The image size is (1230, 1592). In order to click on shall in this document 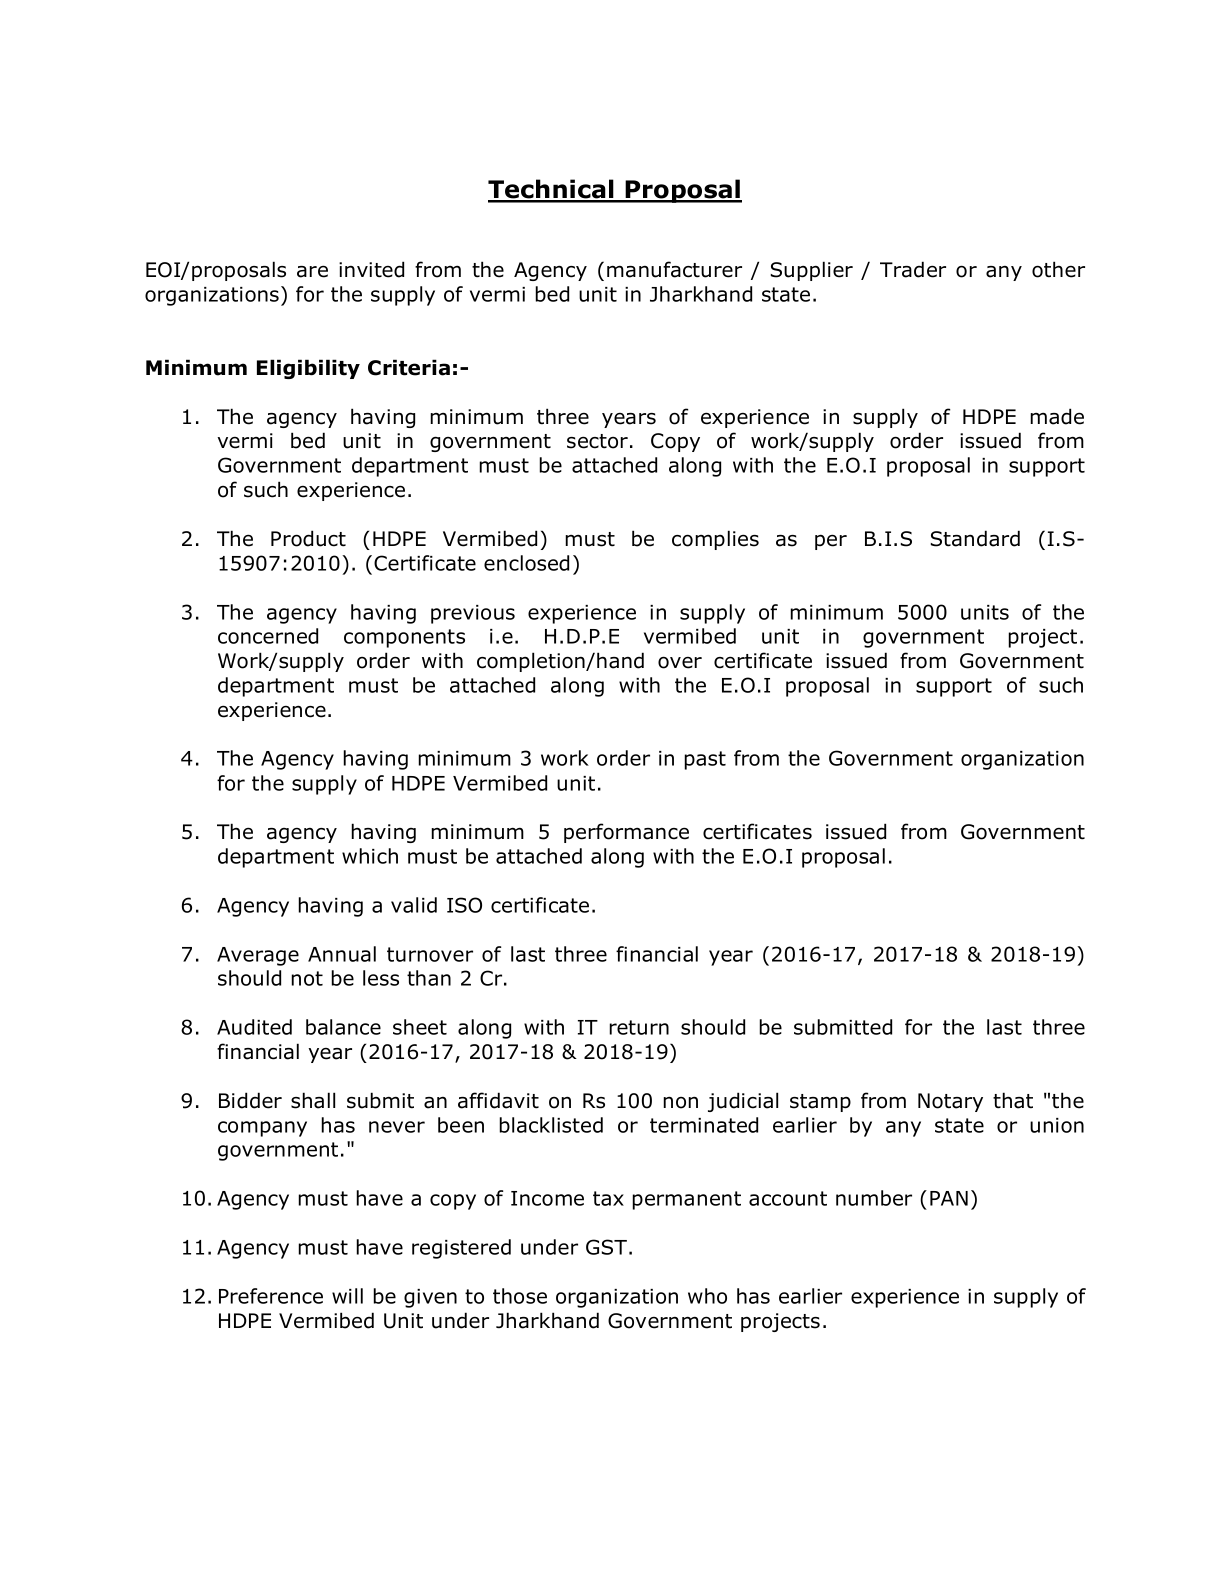, I will do `click(313, 1100)`.
